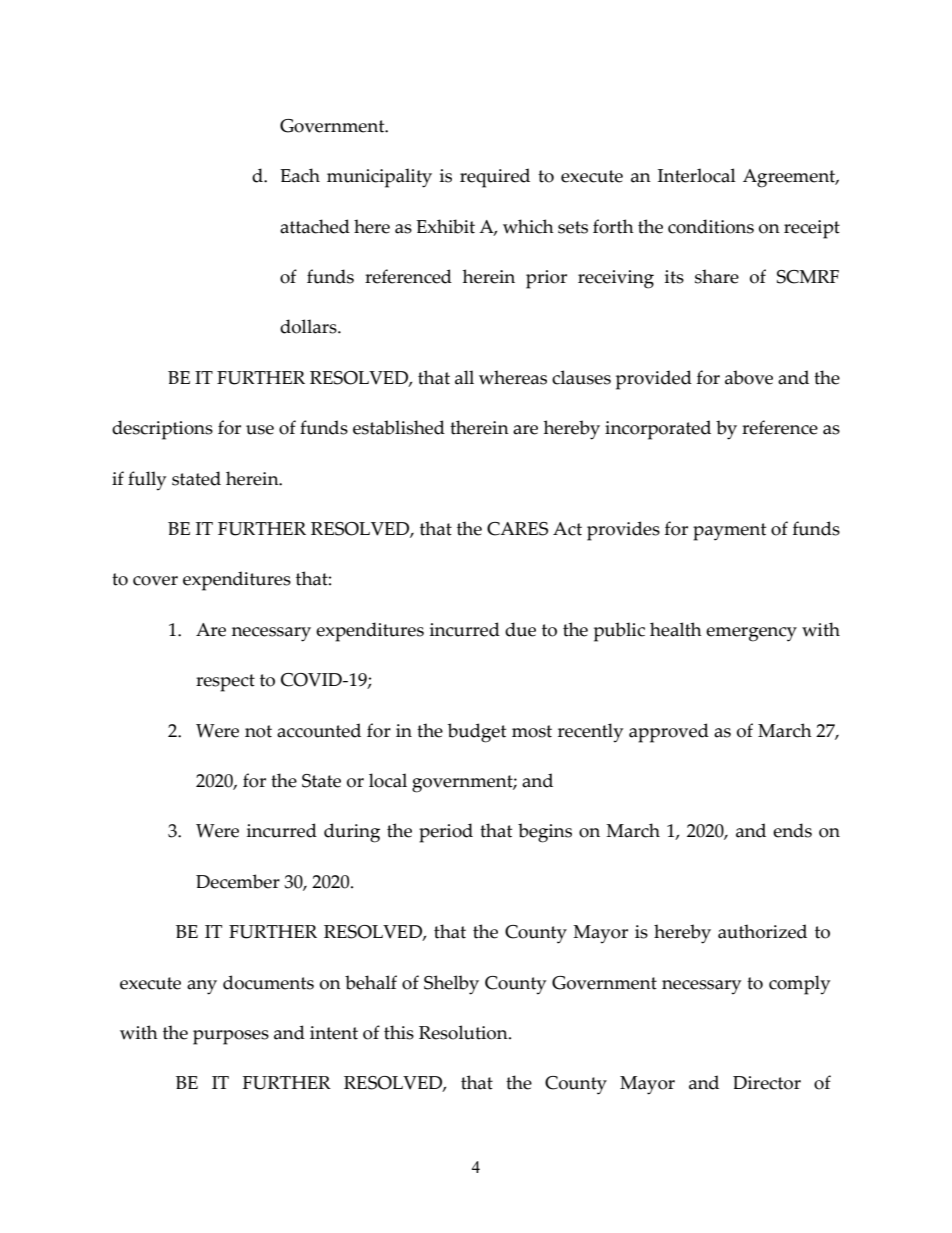 The image size is (952, 1233). What do you see at coordinates (669, 733) in the screenshot?
I see `approved` at bounding box center [669, 733].
